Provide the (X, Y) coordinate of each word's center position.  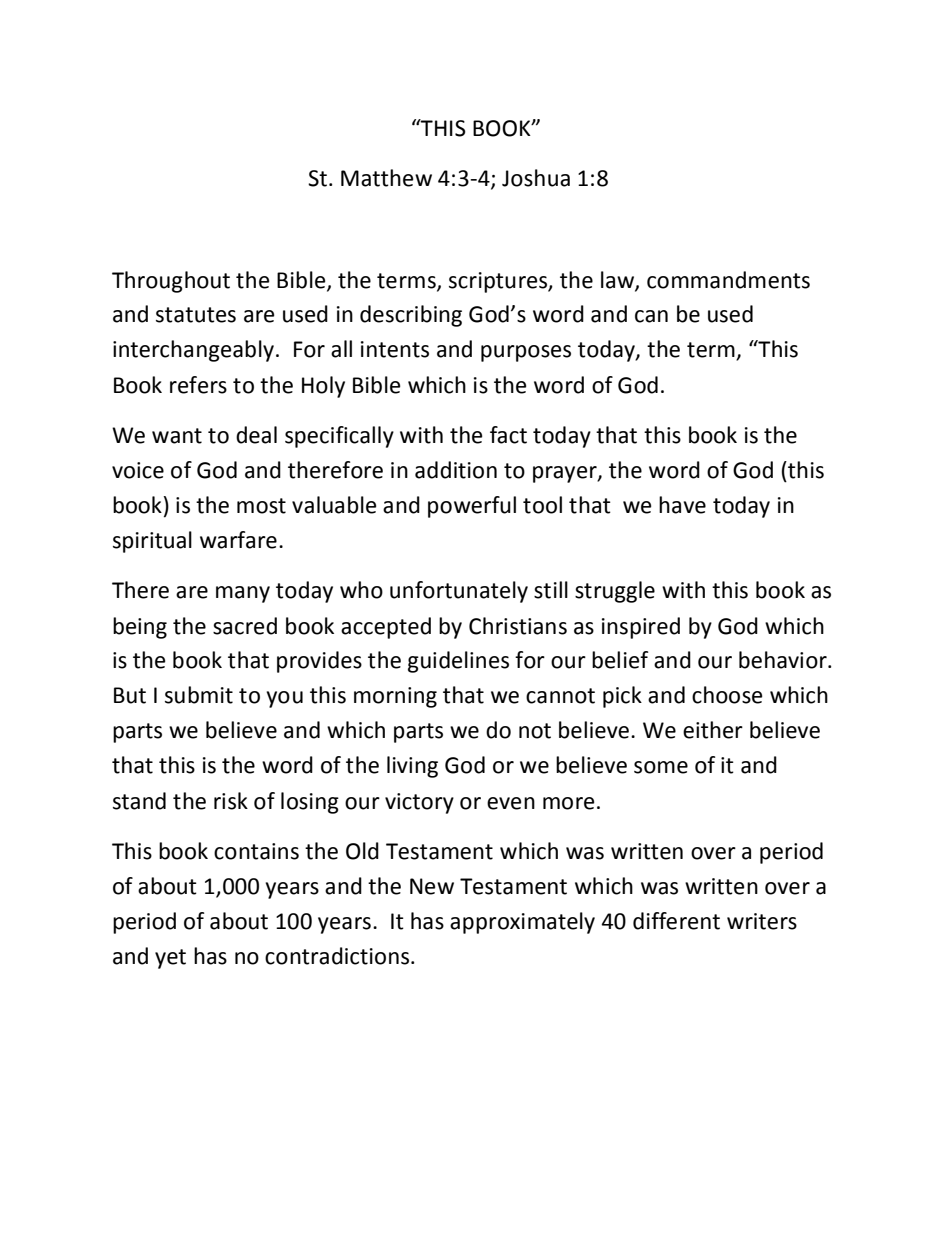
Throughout (171, 282)
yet (170, 959)
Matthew (386, 178)
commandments (728, 280)
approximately (522, 923)
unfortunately (459, 592)
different (676, 921)
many (243, 594)
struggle (615, 592)
